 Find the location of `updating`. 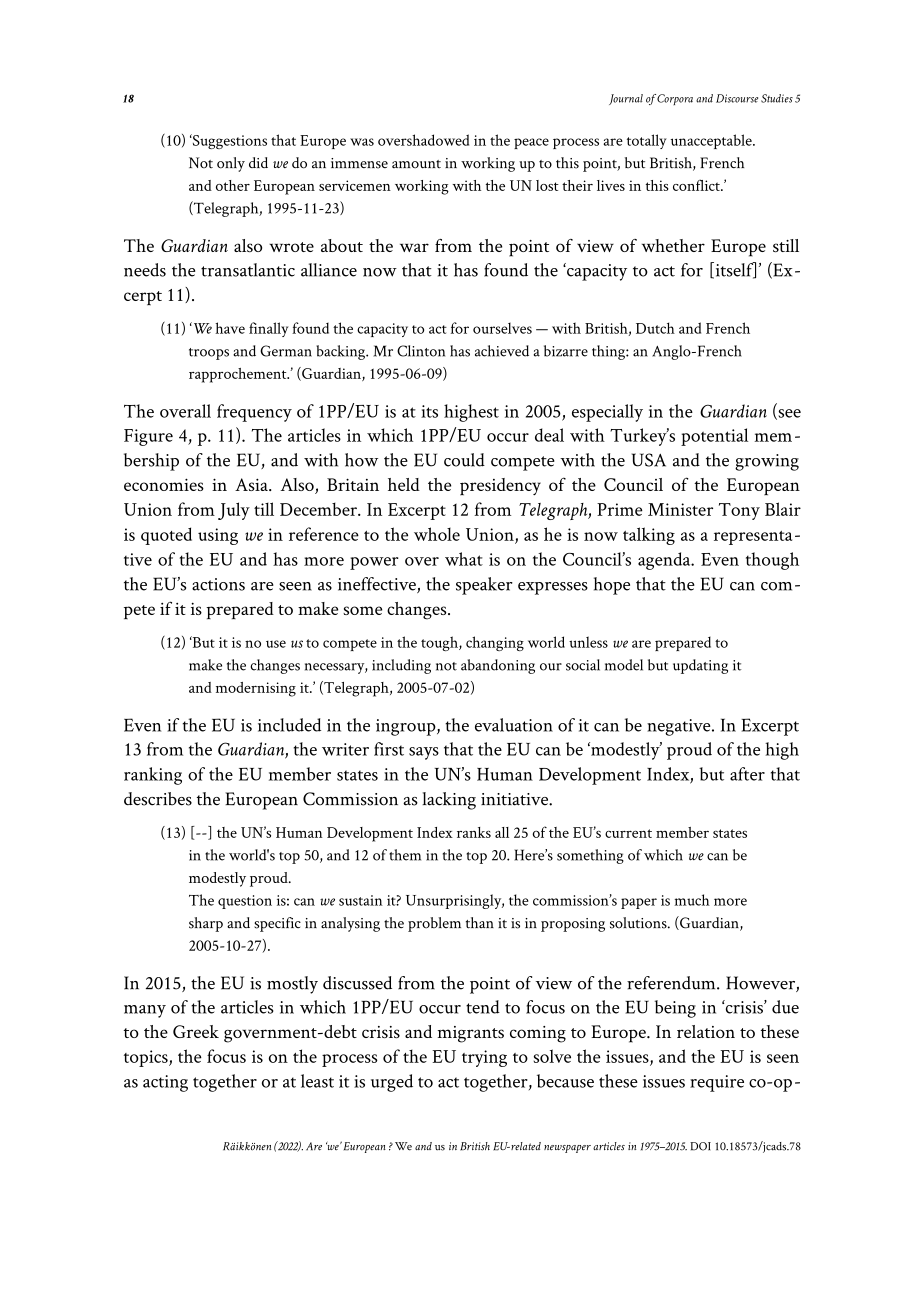

updating is located at coordinates (700, 666).
